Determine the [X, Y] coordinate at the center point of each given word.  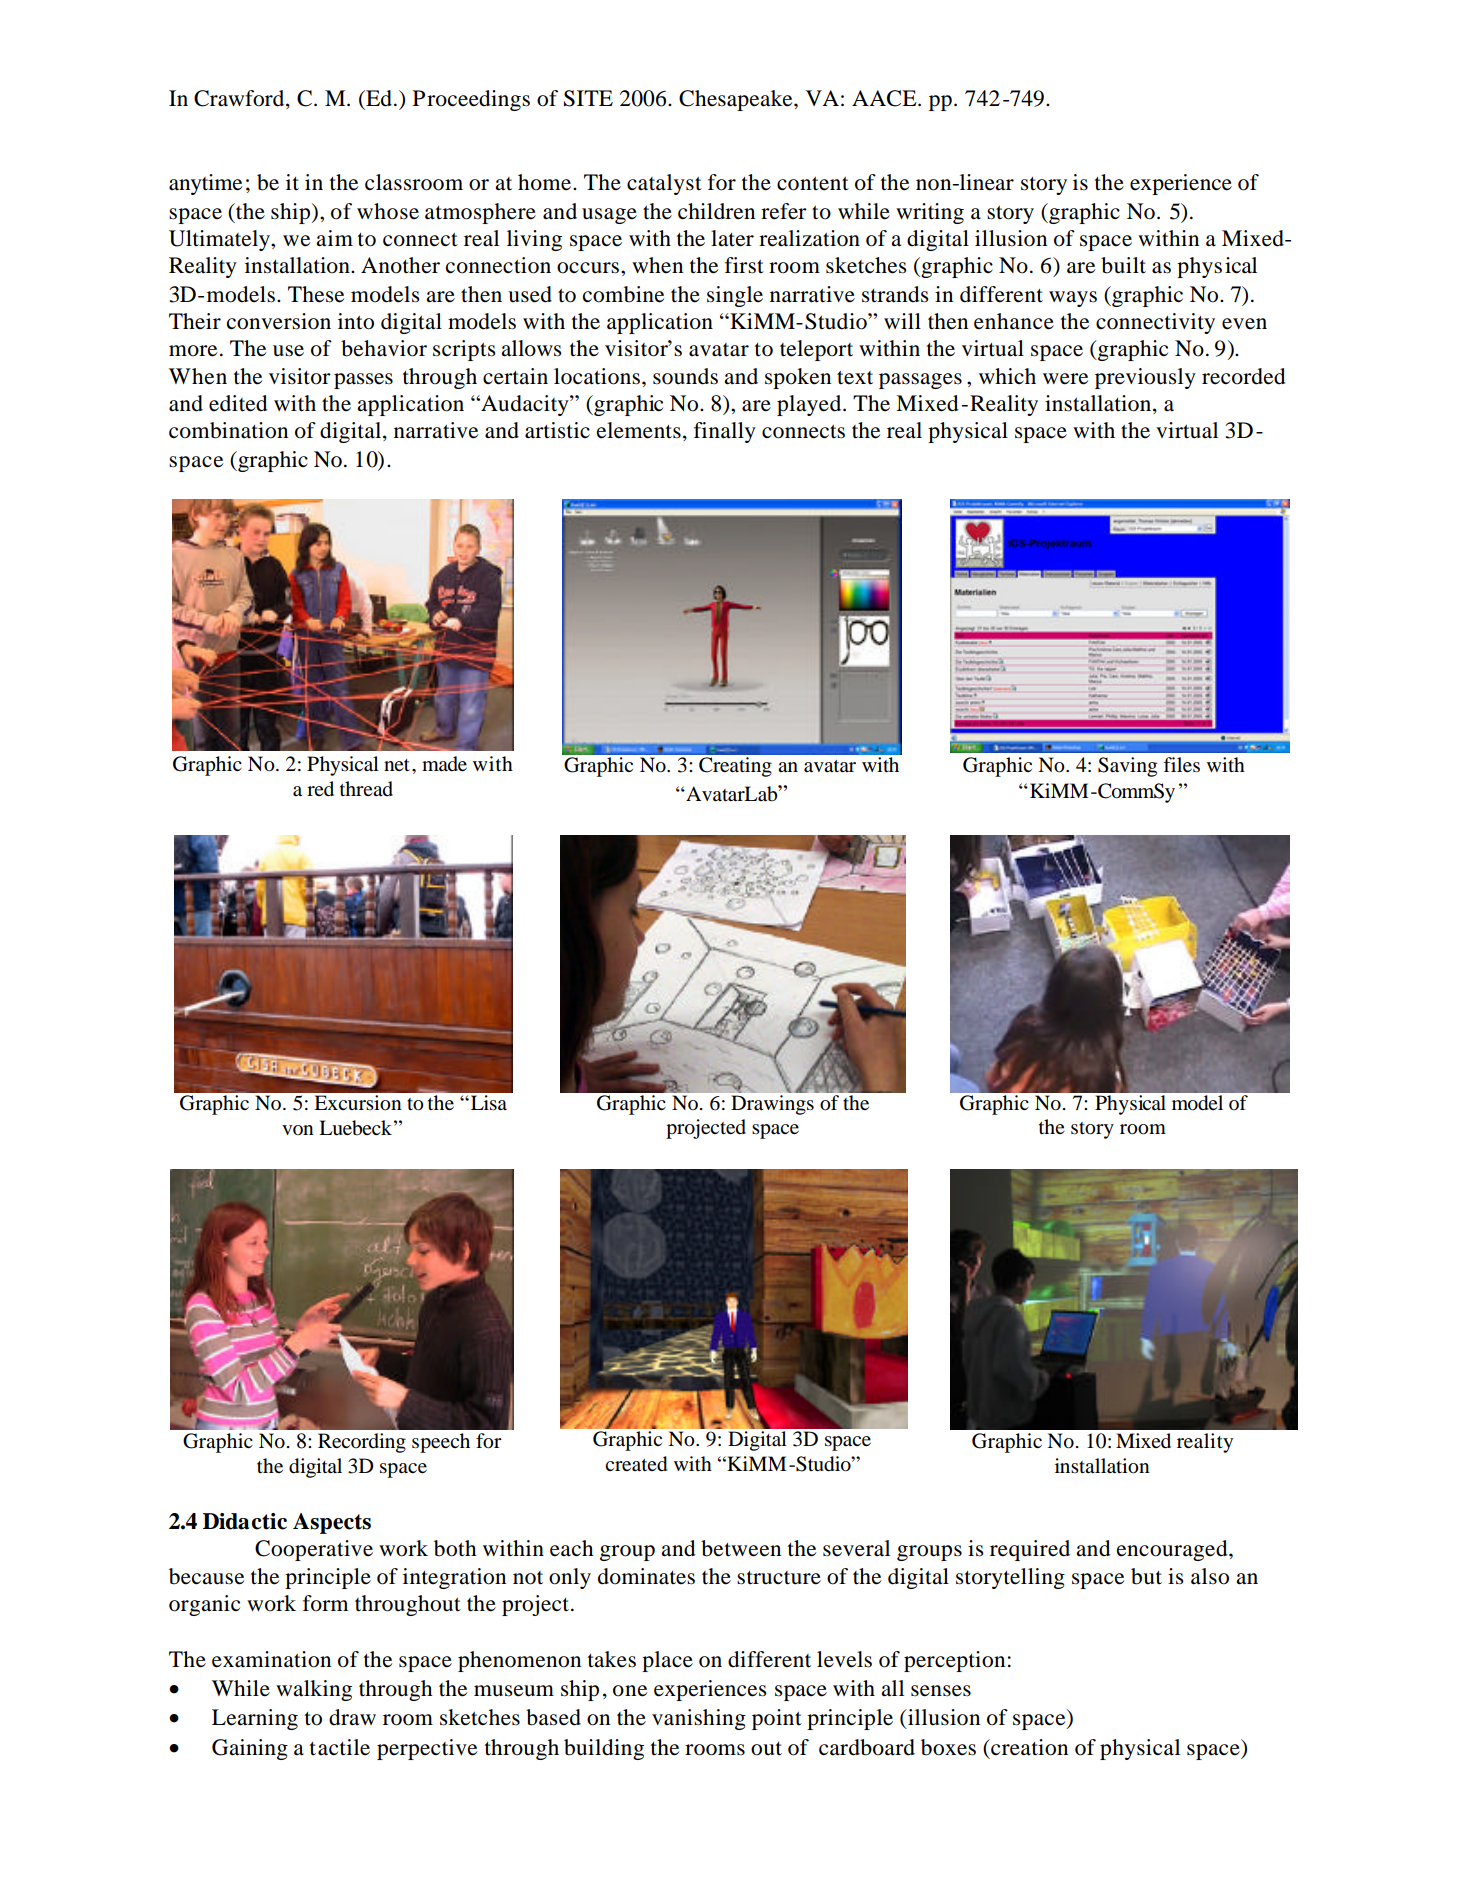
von [298, 1130]
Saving [1127, 767]
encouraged [1173, 1550]
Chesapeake [737, 100]
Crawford [240, 99]
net [397, 765]
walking [314, 1690]
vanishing [699, 1719]
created [636, 1464]
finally [725, 432]
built [1123, 265]
